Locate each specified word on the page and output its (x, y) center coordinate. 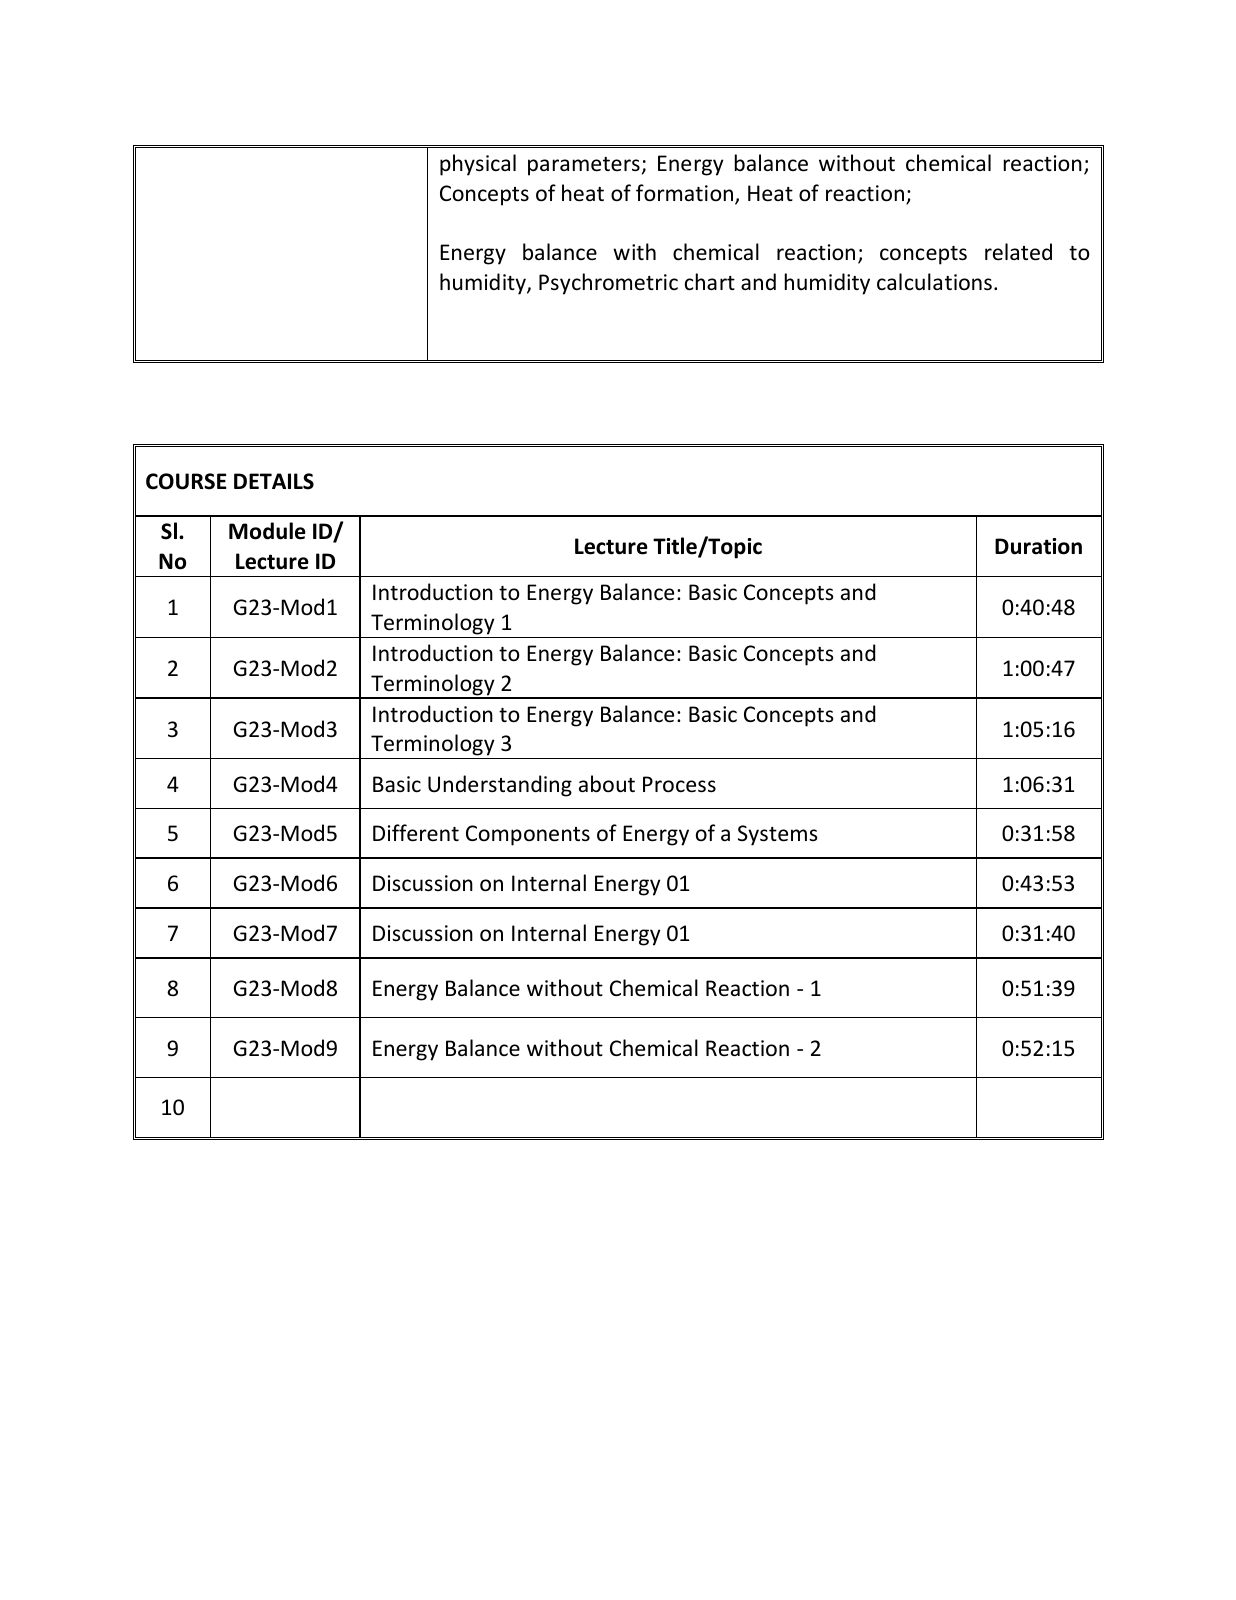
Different (416, 833)
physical (478, 165)
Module (267, 531)
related (1018, 252)
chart (710, 282)
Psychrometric (608, 284)
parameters (584, 166)
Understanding (500, 786)
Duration (1038, 546)
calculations (934, 282)
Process (679, 784)
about (607, 784)
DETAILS (274, 481)
